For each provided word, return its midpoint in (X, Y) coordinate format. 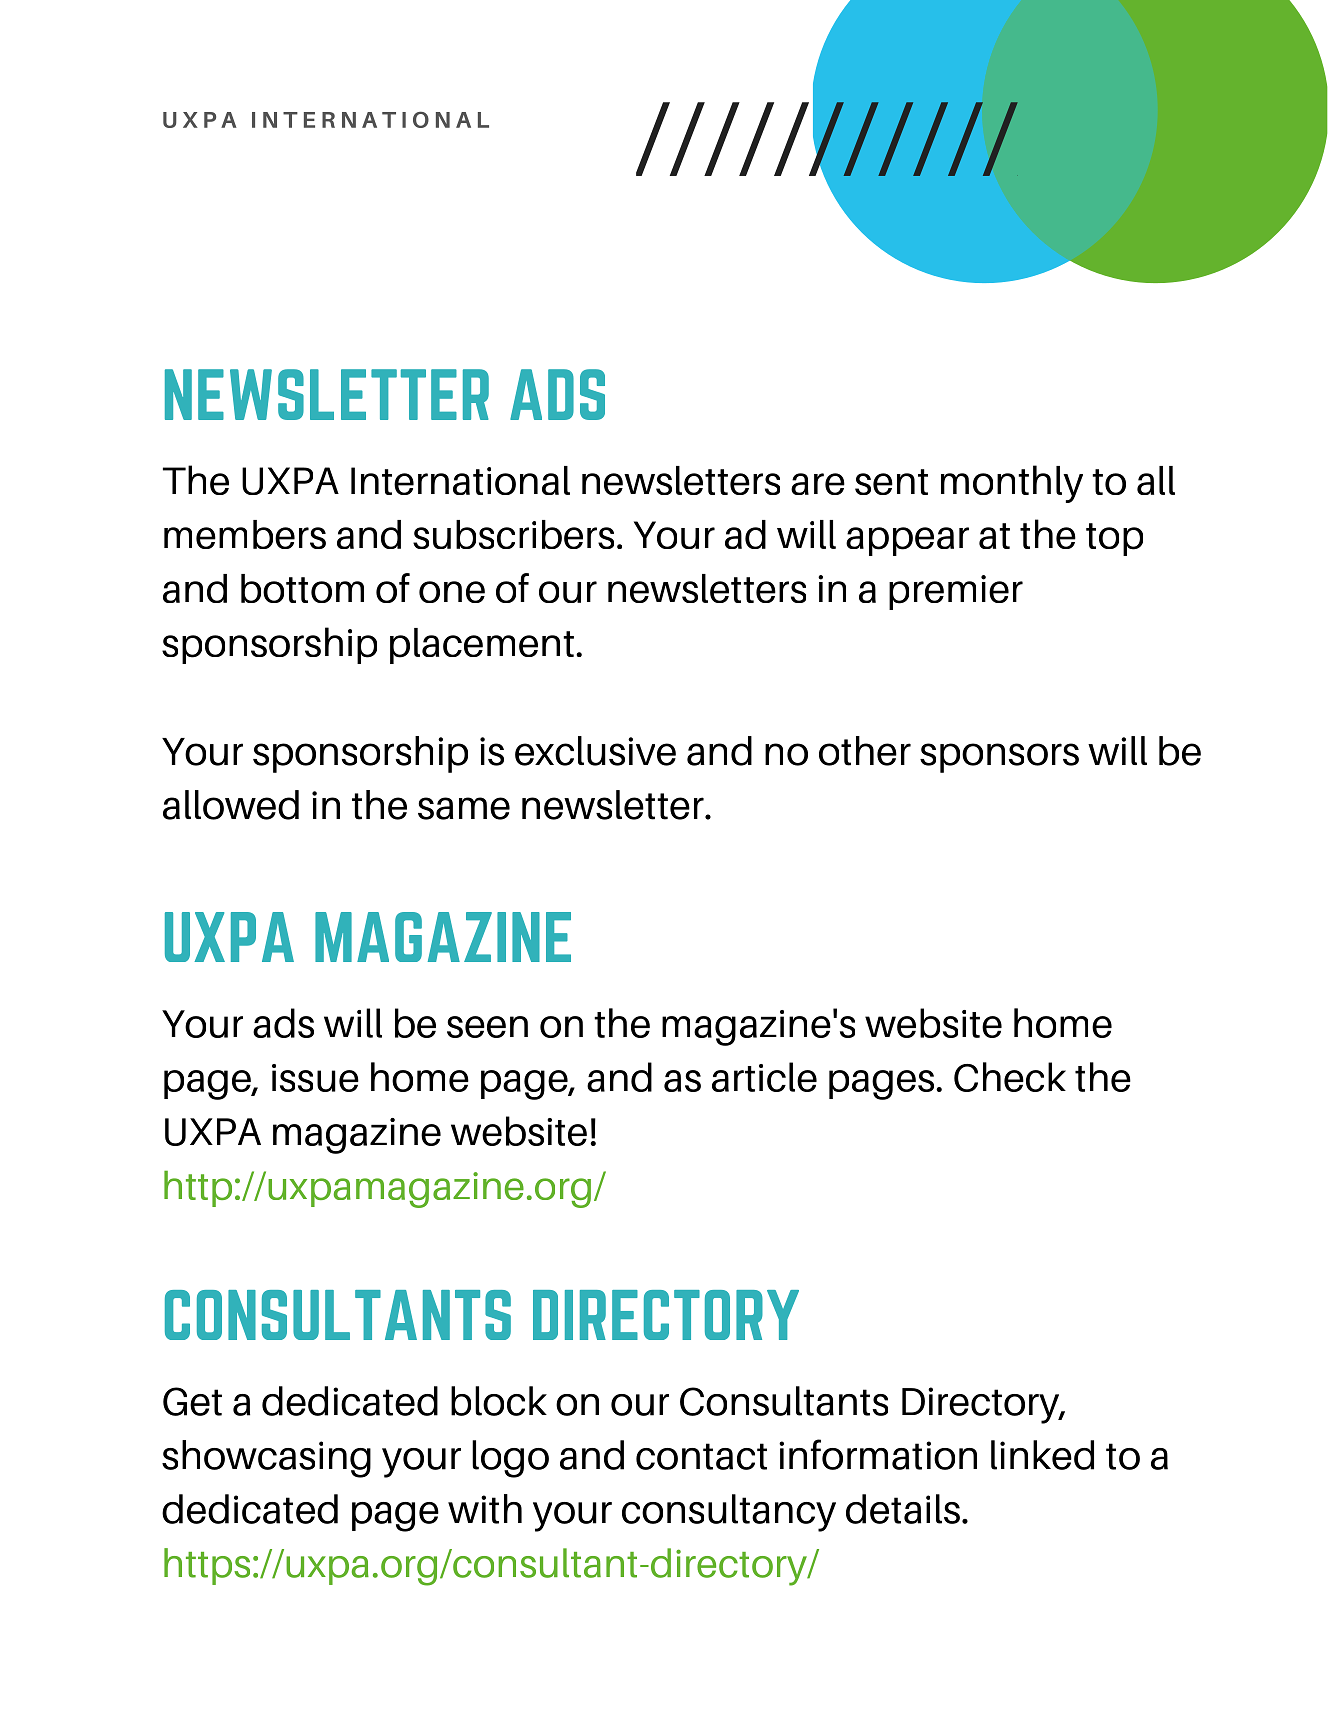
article (764, 1077)
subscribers (513, 534)
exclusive (595, 751)
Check (1010, 1077)
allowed (231, 805)
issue (315, 1078)
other (865, 751)
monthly (1012, 484)
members (245, 534)
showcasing (266, 1459)
